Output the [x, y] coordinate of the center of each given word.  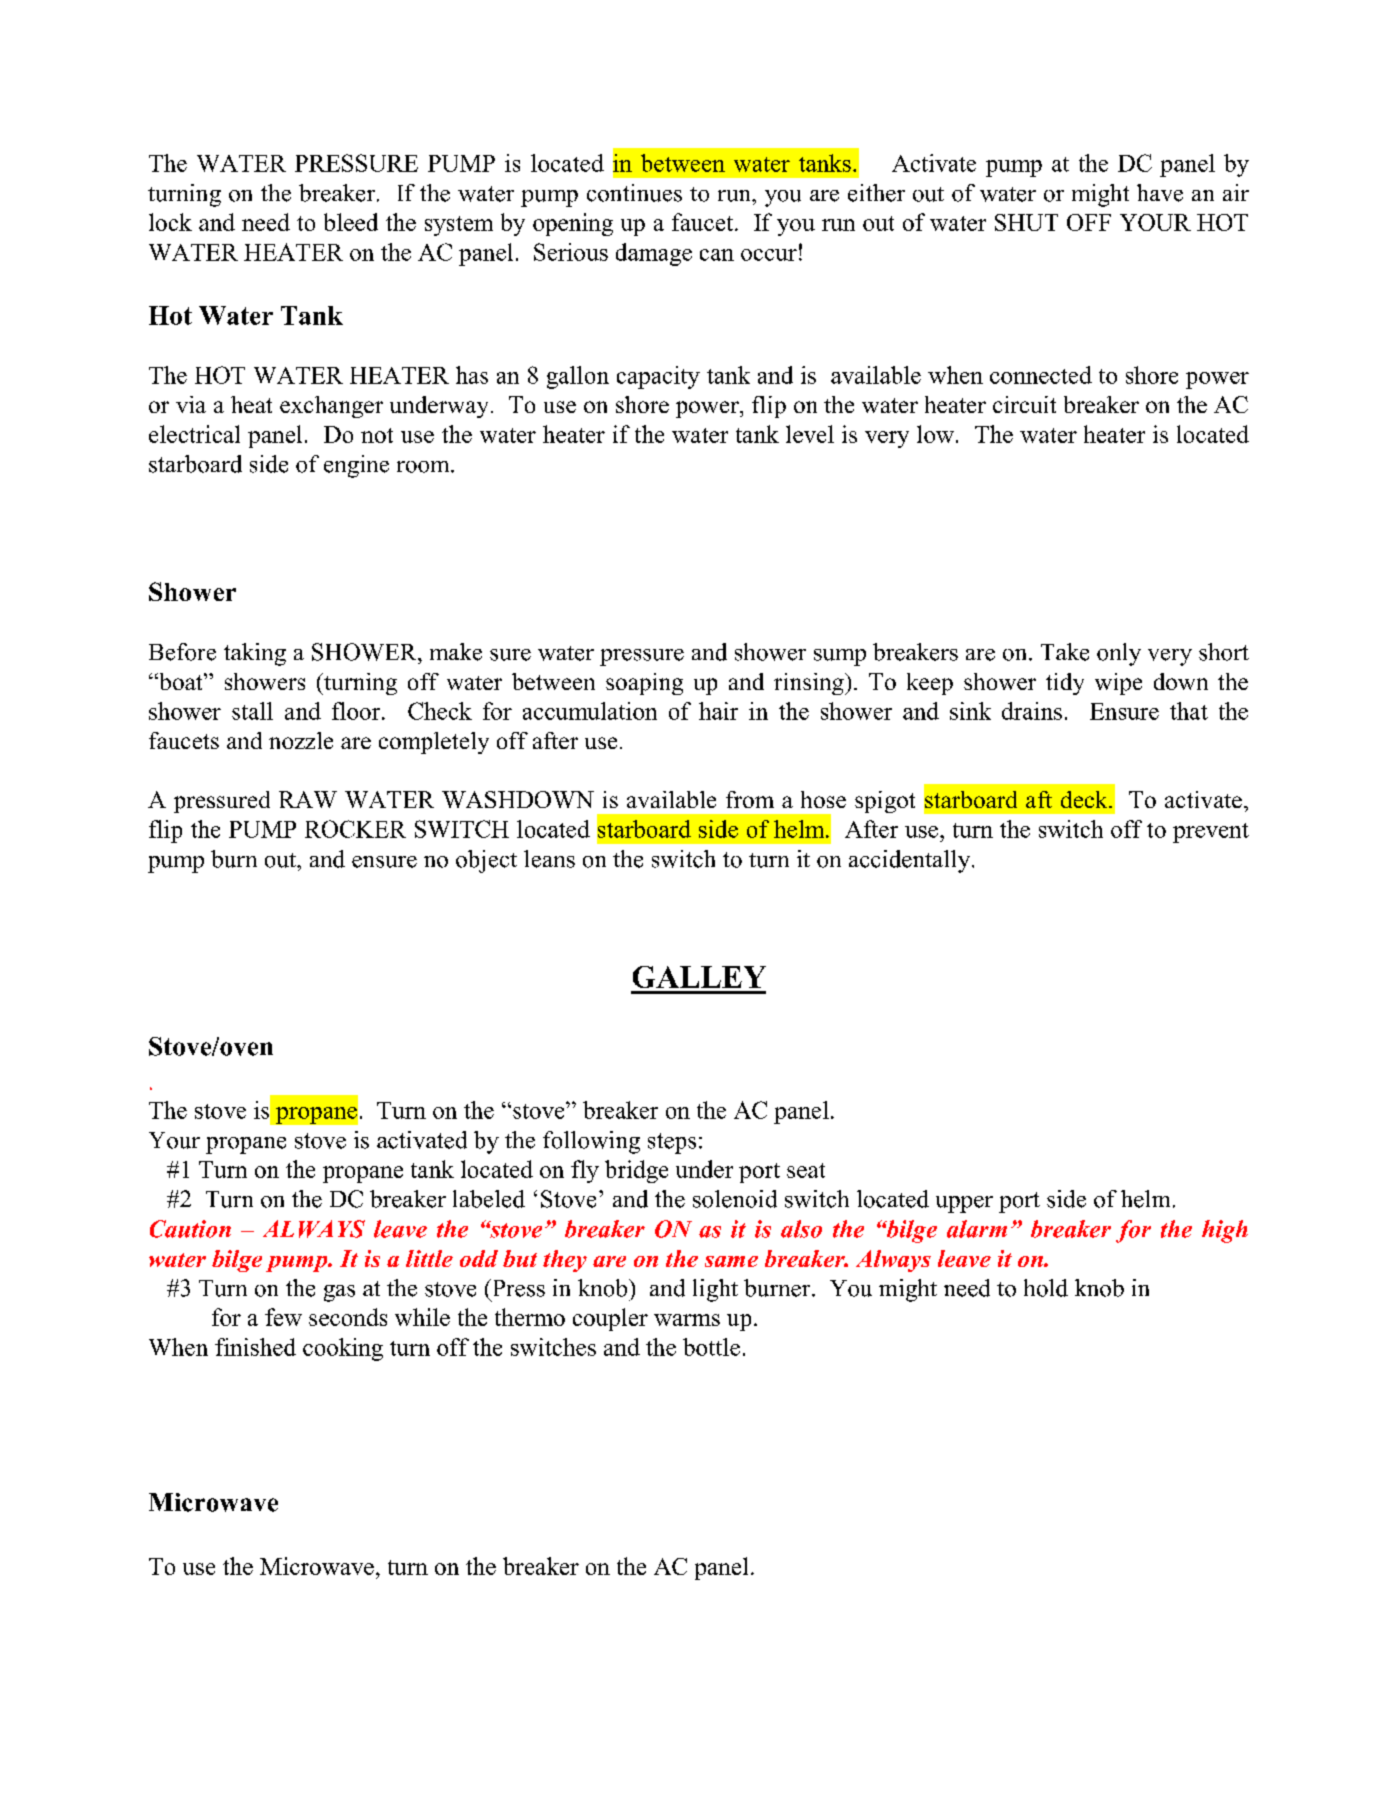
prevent [1211, 833]
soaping [644, 684]
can [717, 255]
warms [687, 1320]
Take [1065, 652]
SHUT [1026, 222]
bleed [351, 222]
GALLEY [699, 977]
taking [255, 654]
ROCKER [355, 829]
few [283, 1317]
